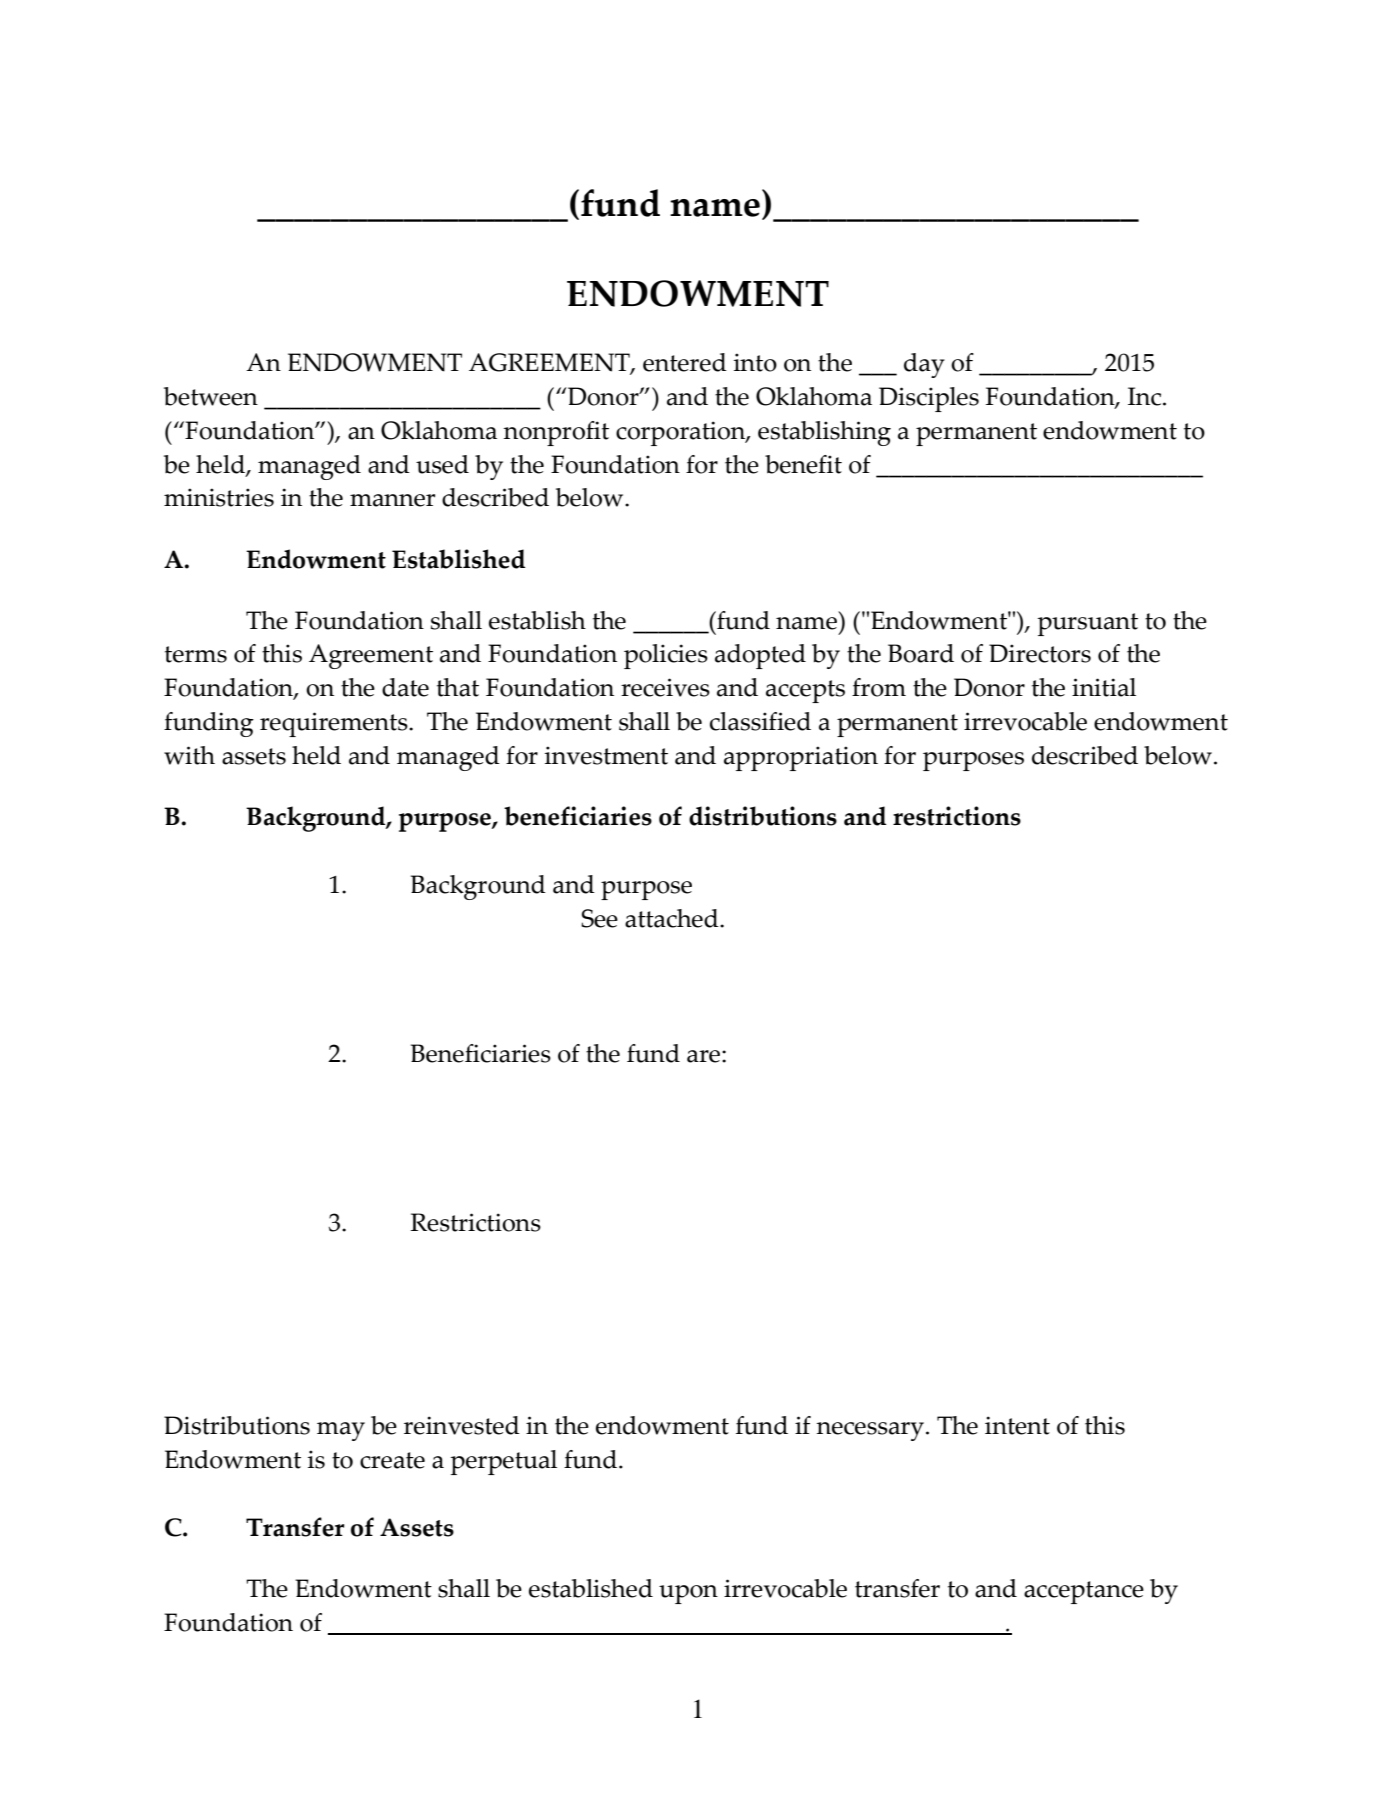  Describe the element at coordinates (1017, 1425) in the page. I see `intent` at that location.
